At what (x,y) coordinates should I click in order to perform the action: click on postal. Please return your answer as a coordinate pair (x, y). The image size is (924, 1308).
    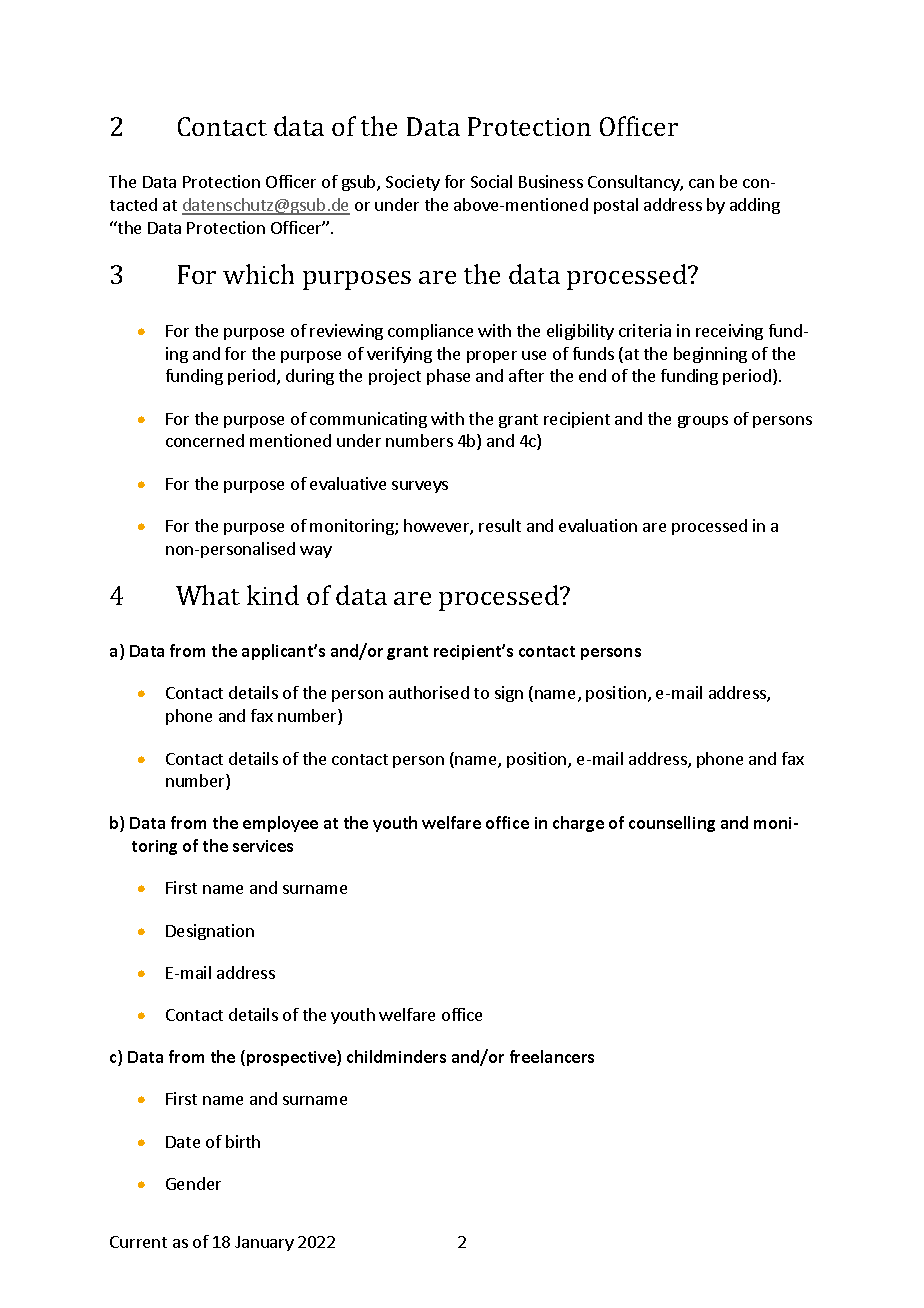
    Looking at the image, I should click on (616, 206).
